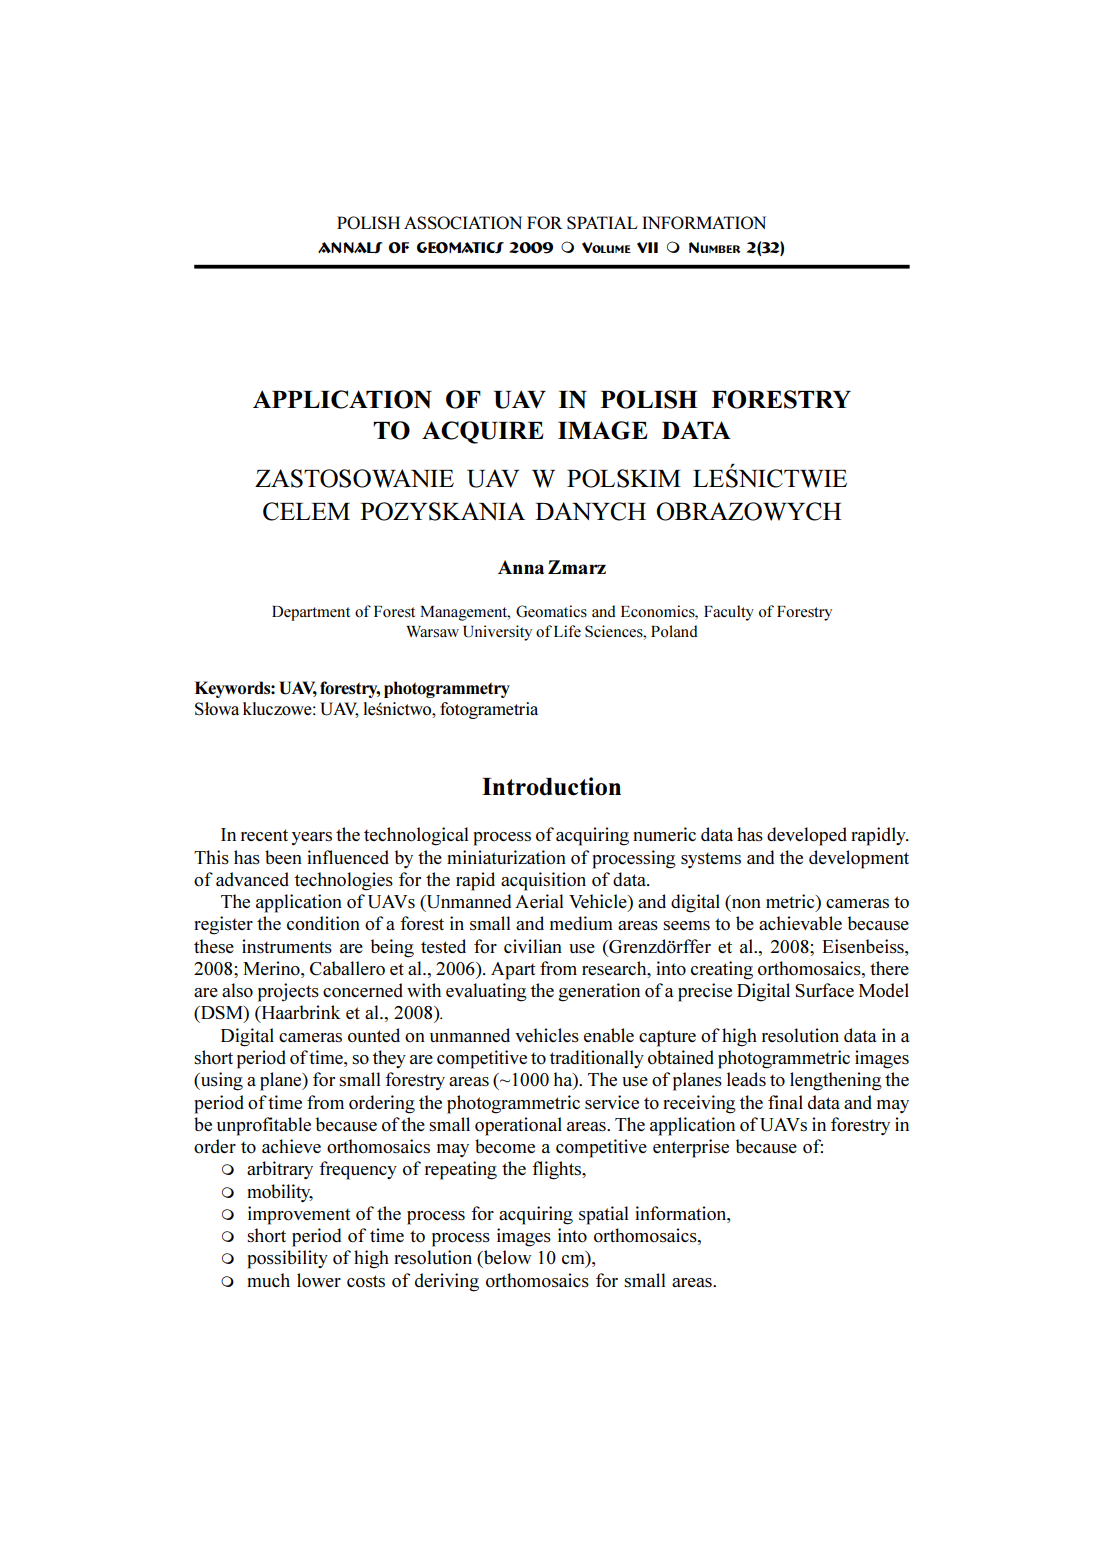 Image resolution: width=1104 pixels, height=1562 pixels. What do you see at coordinates (323, 923) in the screenshot?
I see `condition` at bounding box center [323, 923].
